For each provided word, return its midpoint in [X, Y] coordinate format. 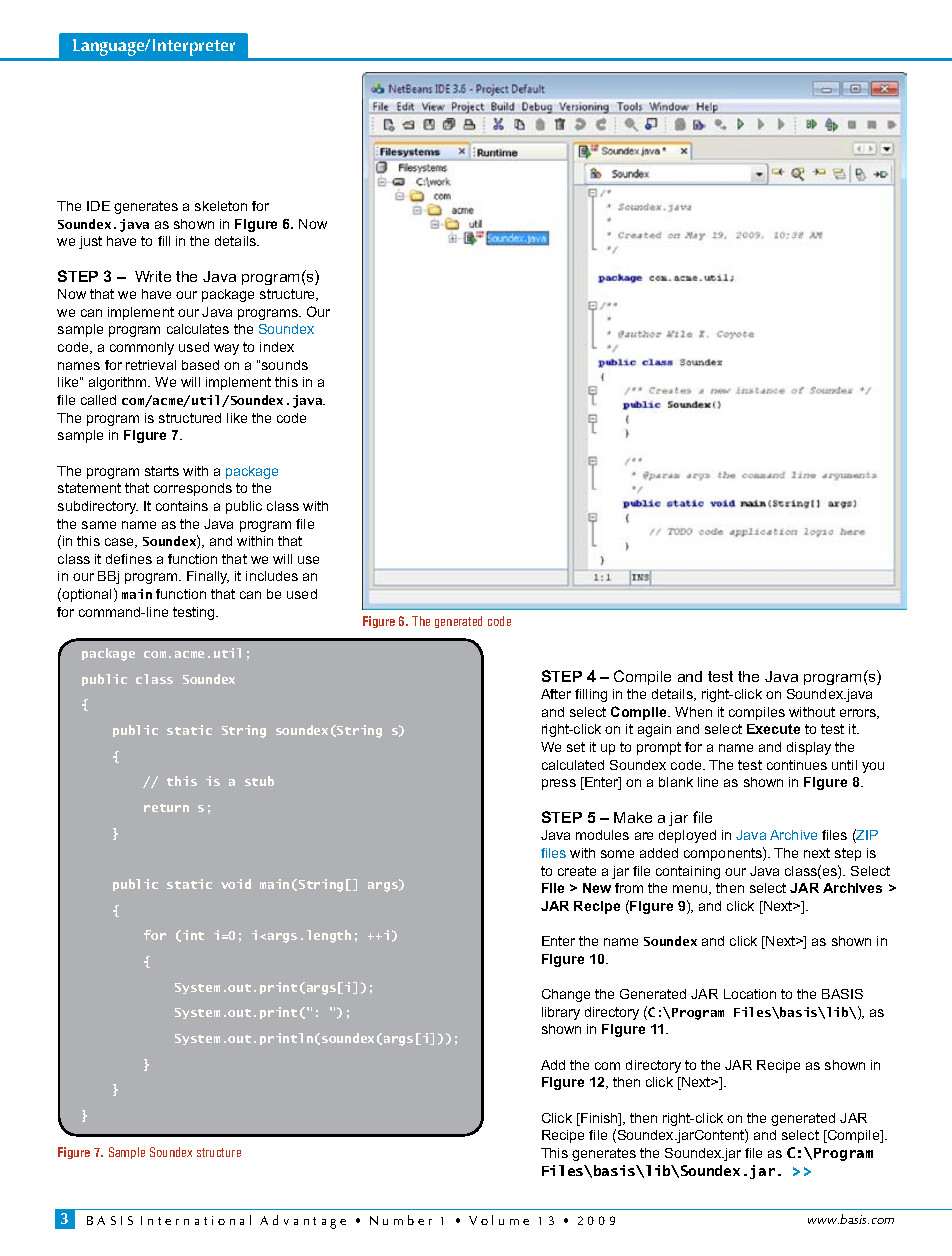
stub [259, 781]
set [576, 747]
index [277, 347]
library [561, 1013]
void [236, 884]
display [809, 748]
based [200, 365]
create [577, 871]
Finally [208, 577]
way [226, 349]
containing [688, 872]
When [693, 712]
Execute [773, 729]
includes [272, 576]
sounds [285, 365]
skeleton [221, 206]
